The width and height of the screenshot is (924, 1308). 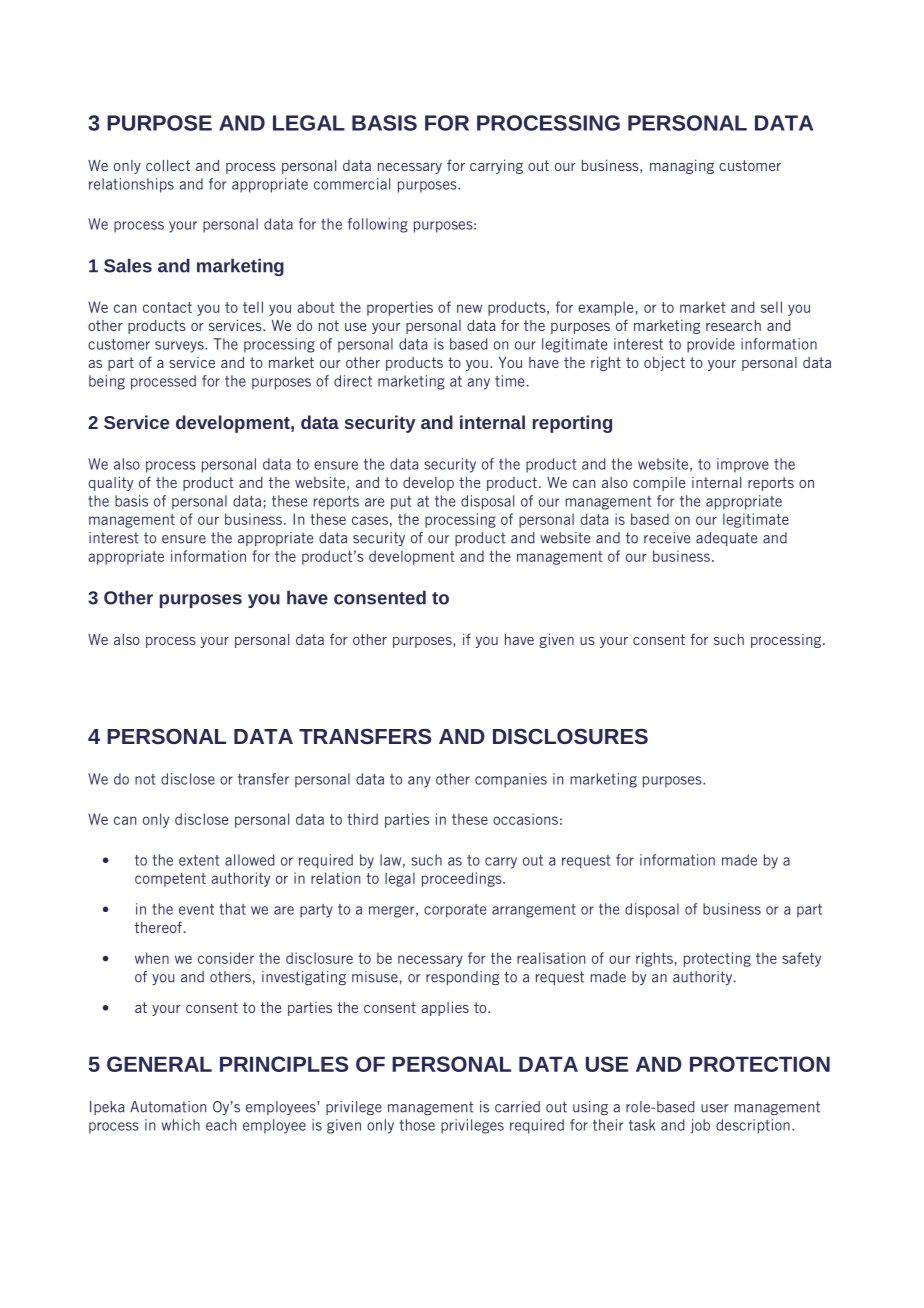 I want to click on managing, so click(x=682, y=166).
